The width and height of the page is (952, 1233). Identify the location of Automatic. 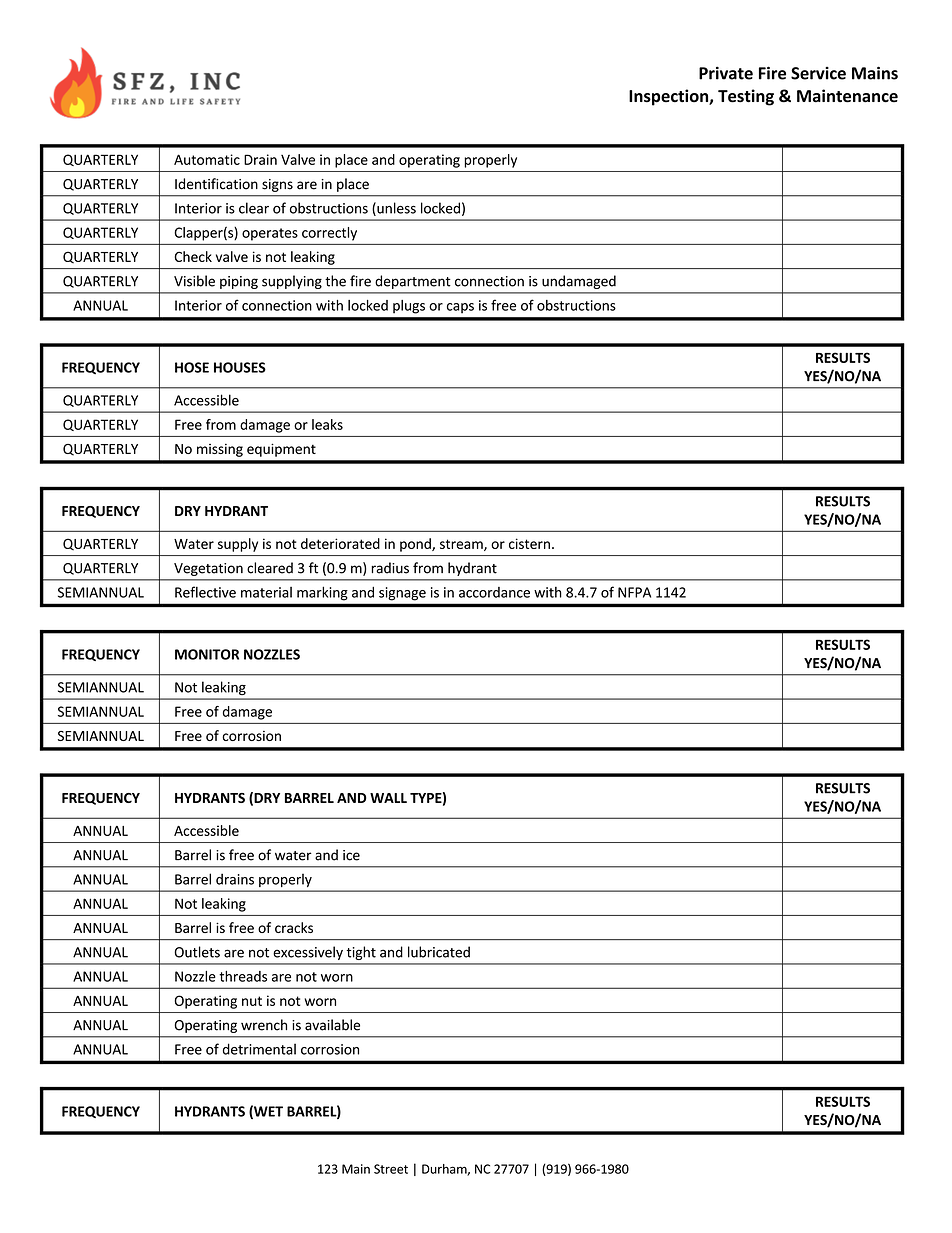
(207, 159).
